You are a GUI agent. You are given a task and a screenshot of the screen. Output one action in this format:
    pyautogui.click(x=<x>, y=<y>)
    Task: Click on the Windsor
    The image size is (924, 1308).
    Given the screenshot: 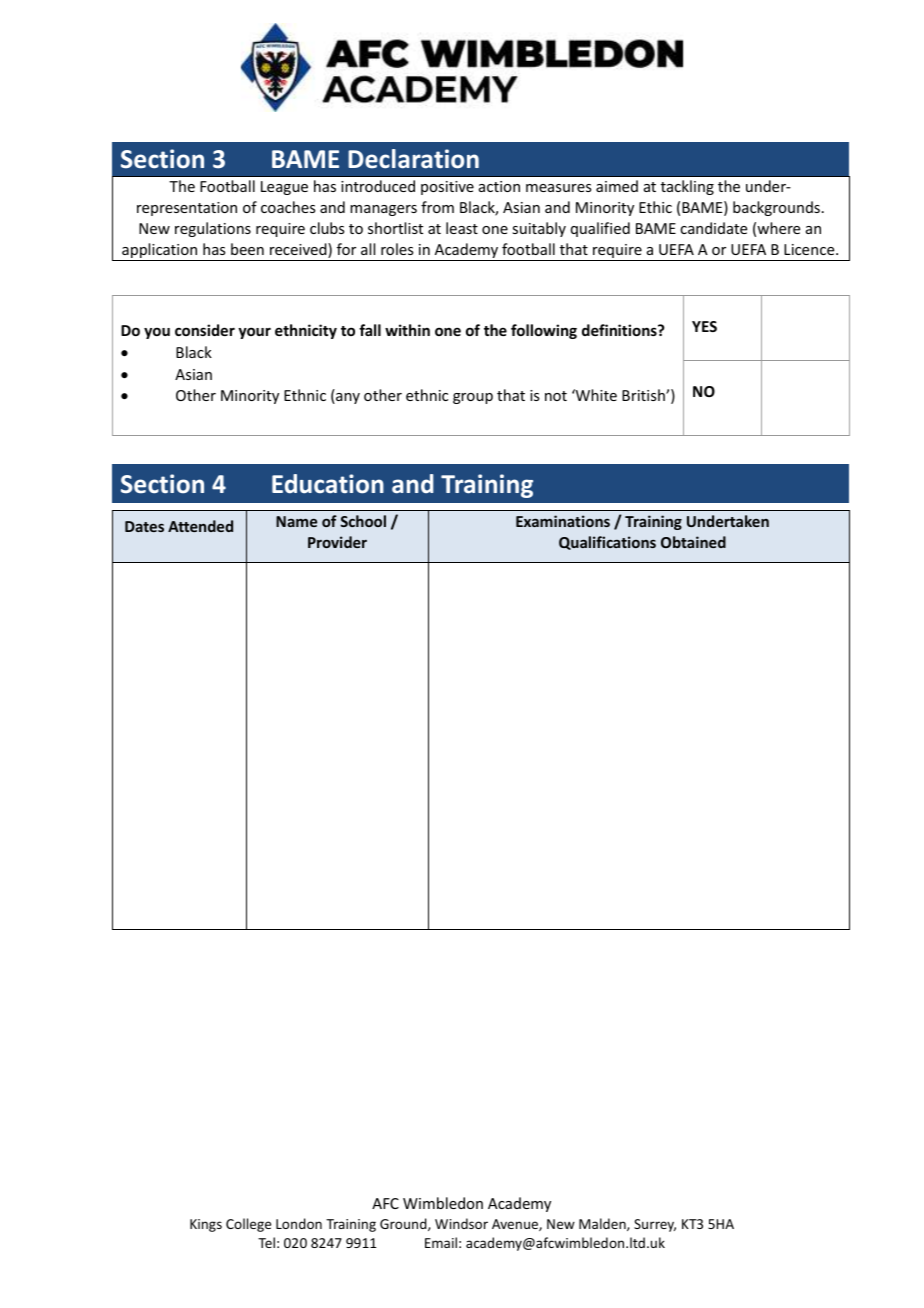 What is the action you would take?
    pyautogui.click(x=461, y=1223)
